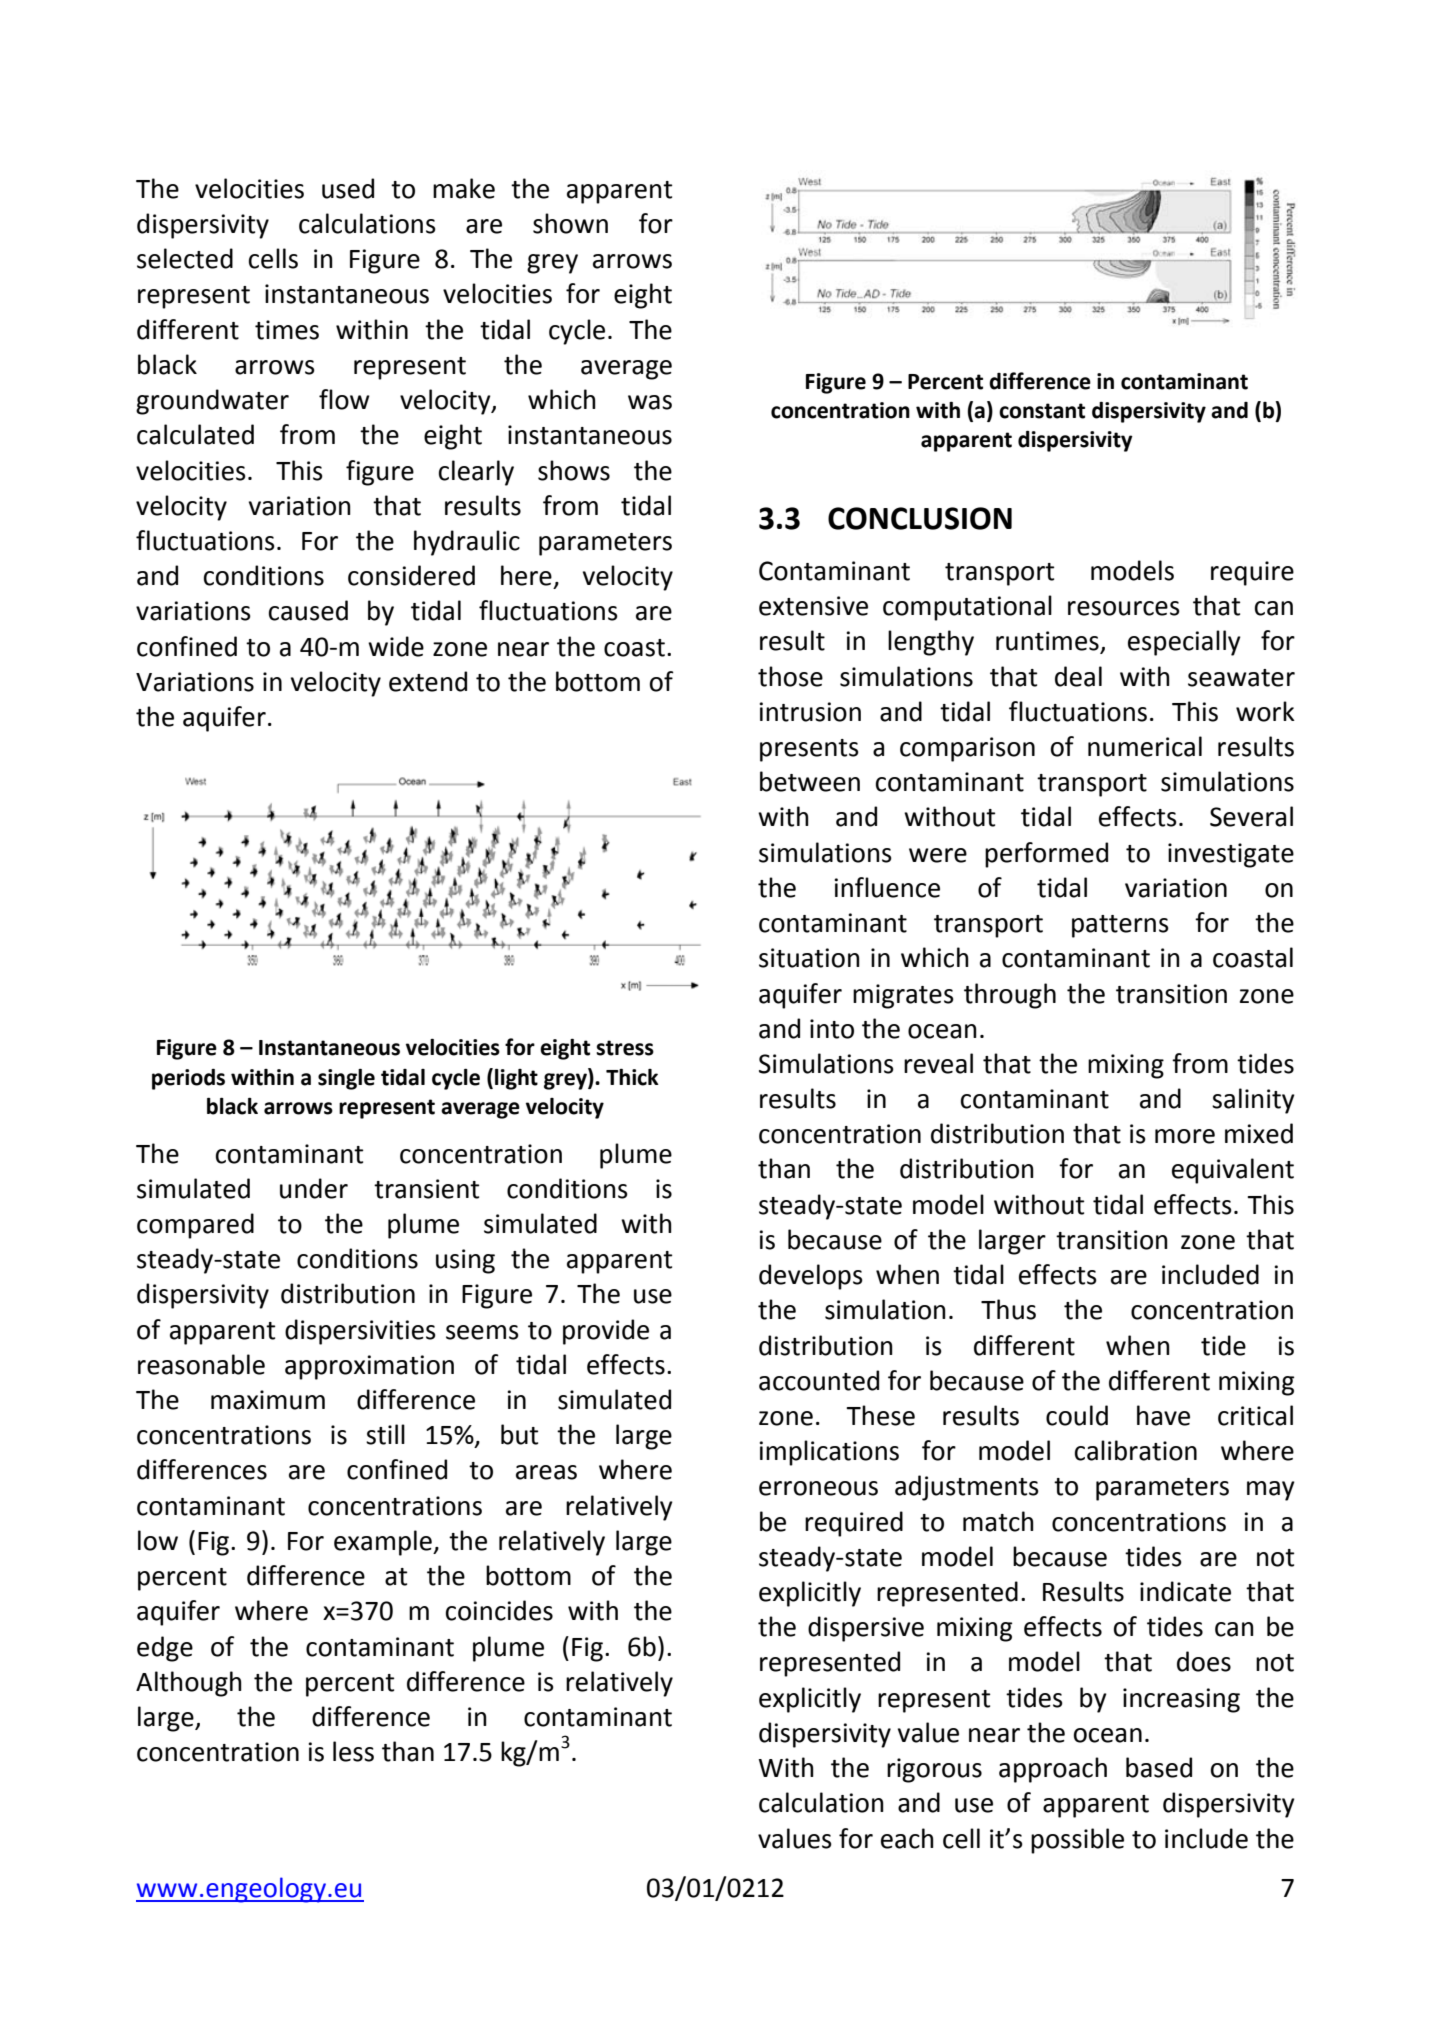 This screenshot has width=1431, height=2024. What do you see at coordinates (314, 1188) in the screenshot?
I see `under` at bounding box center [314, 1188].
